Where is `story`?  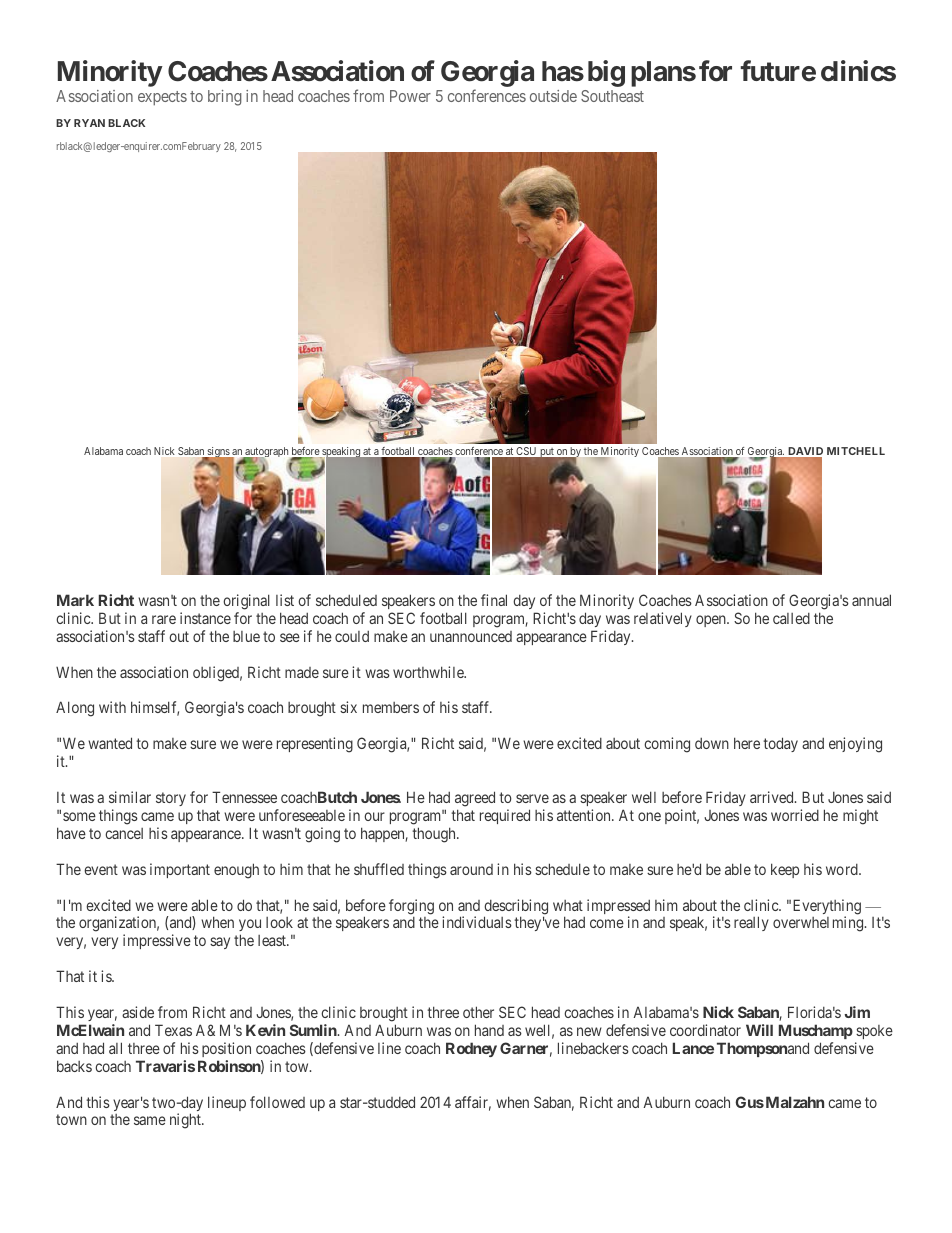
story is located at coordinates (171, 799).
